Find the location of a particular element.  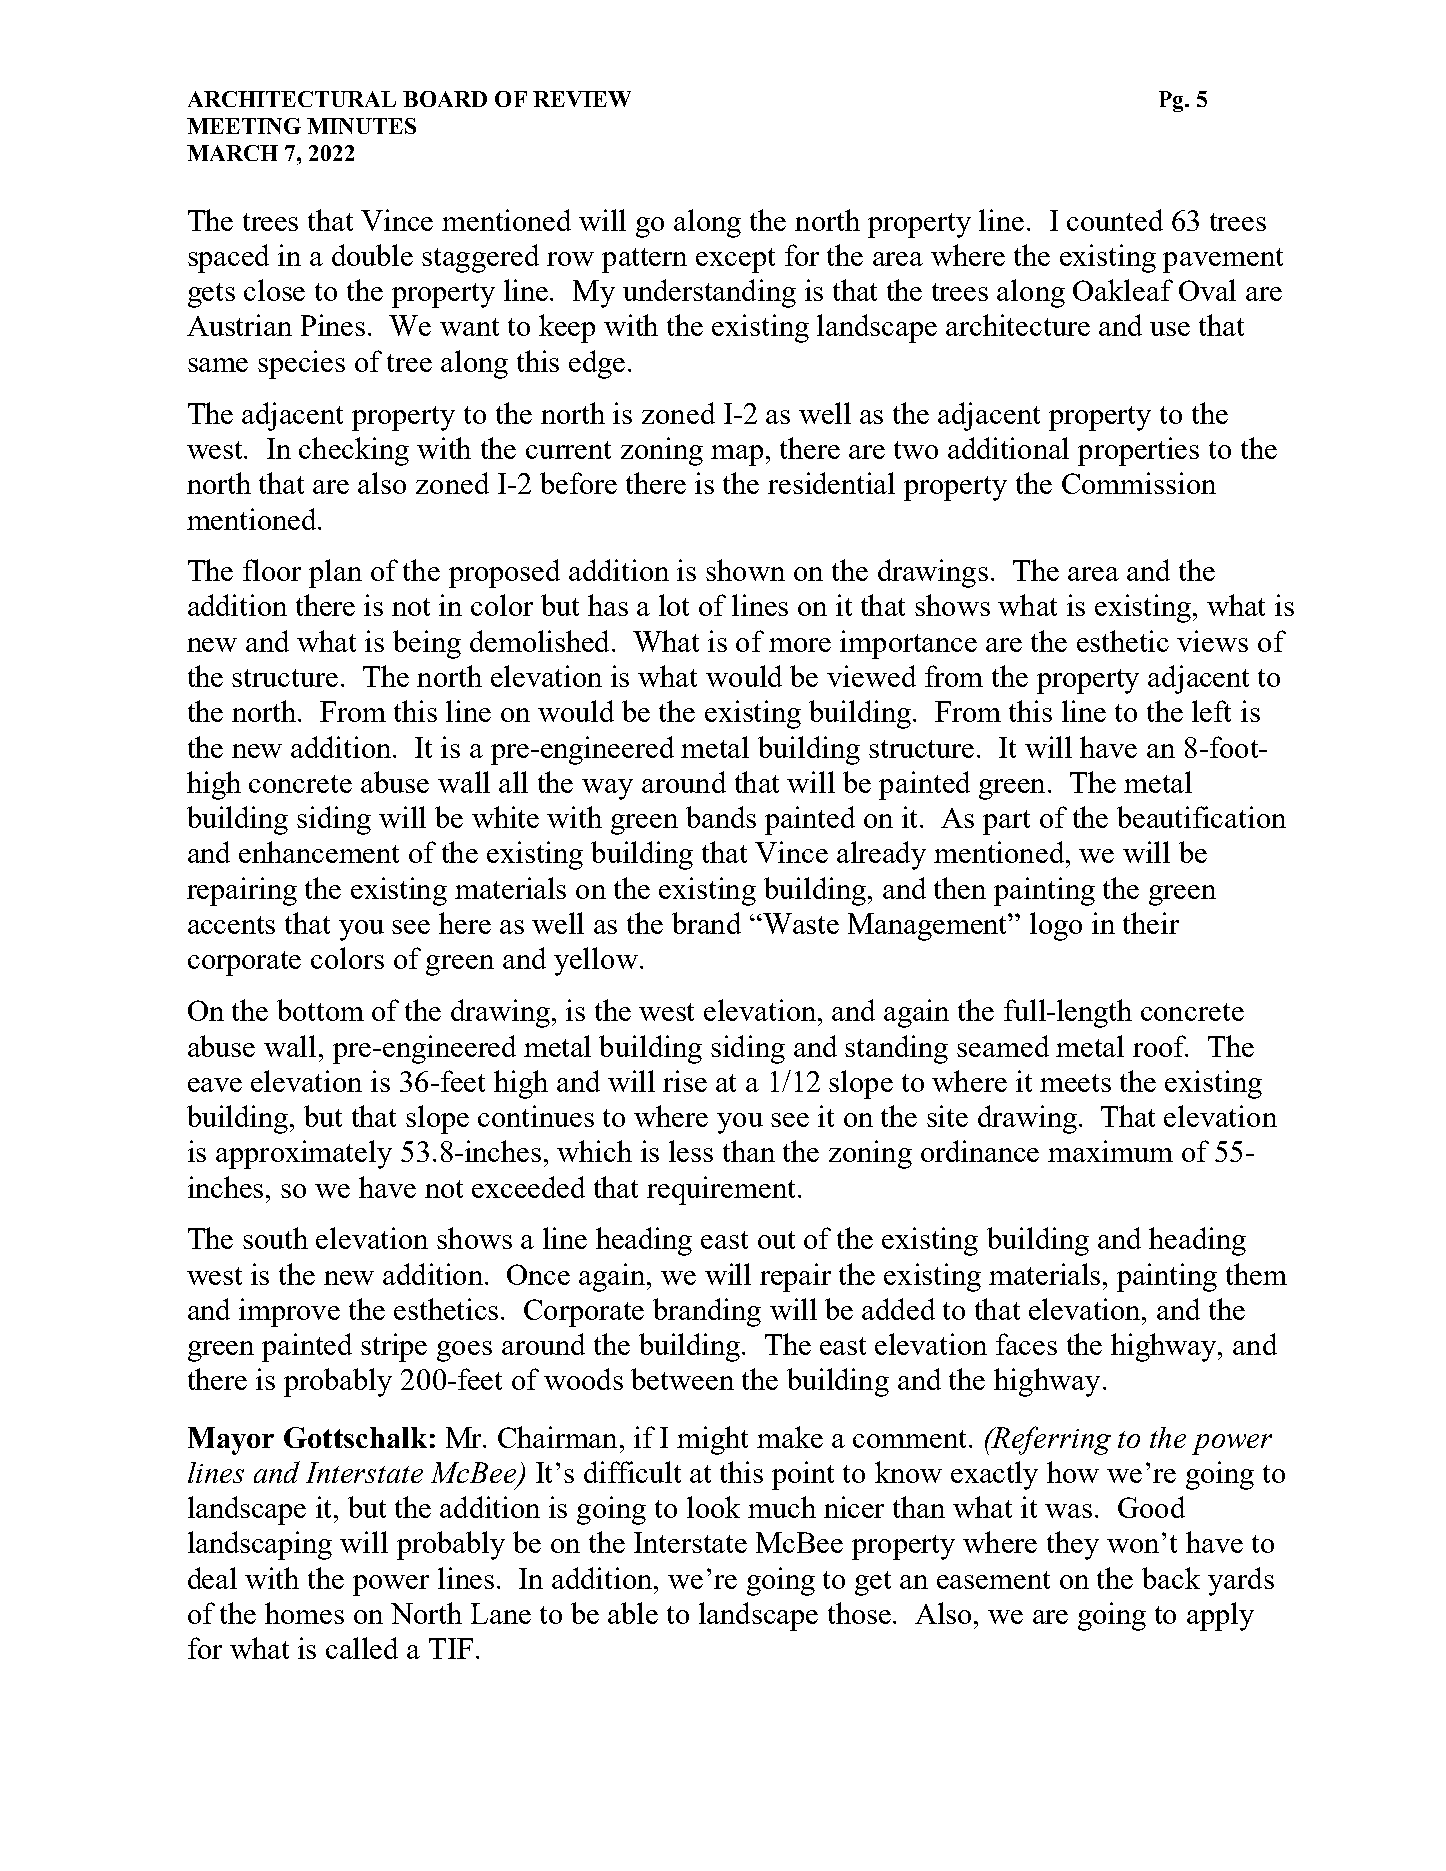

bands is located at coordinates (721, 817).
